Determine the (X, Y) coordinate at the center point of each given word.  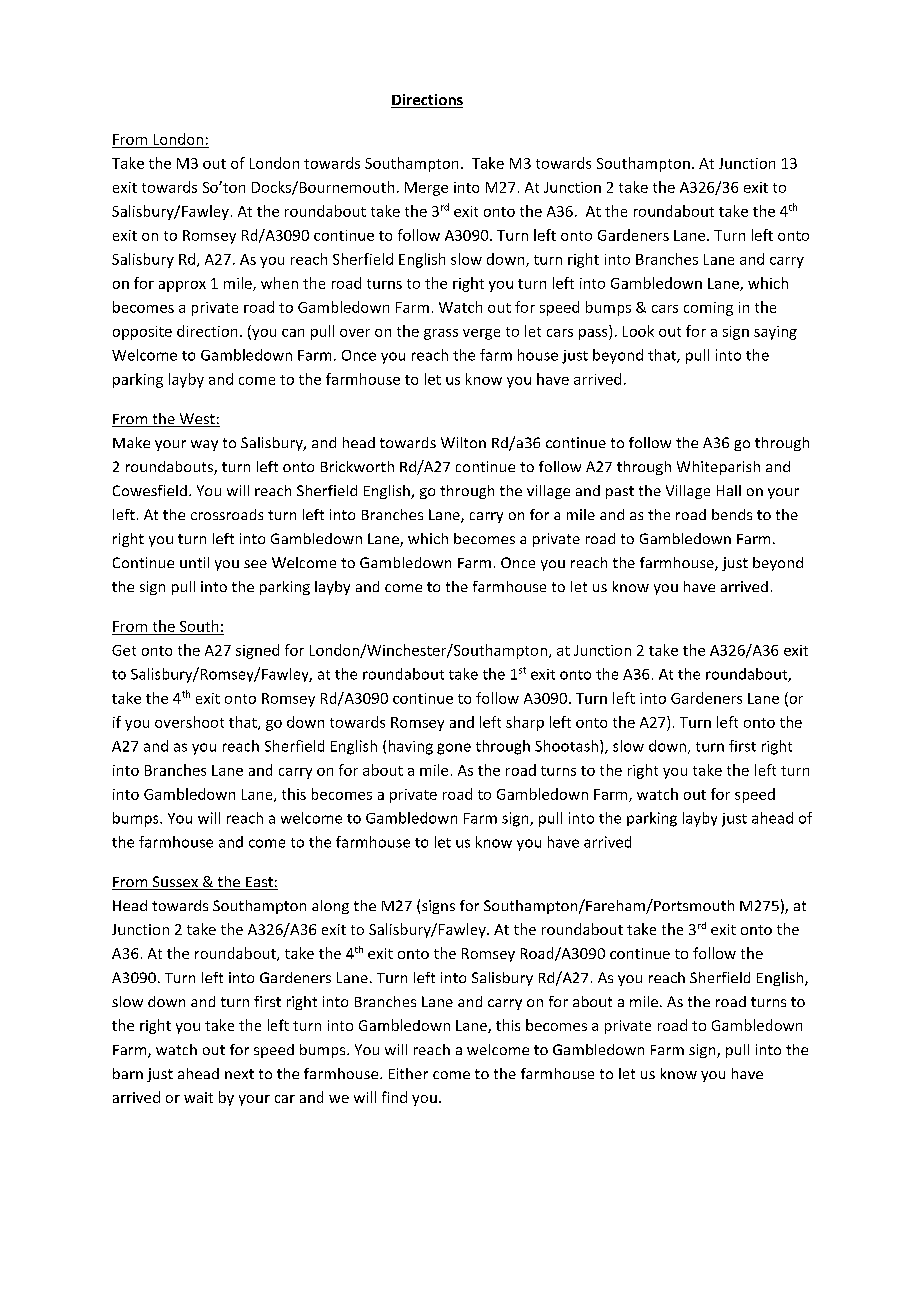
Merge (426, 189)
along (330, 907)
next (239, 1074)
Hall (729, 490)
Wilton (463, 442)
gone (454, 749)
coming (708, 309)
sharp (525, 723)
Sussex (175, 883)
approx (182, 286)
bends (732, 514)
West (197, 420)
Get (124, 650)
